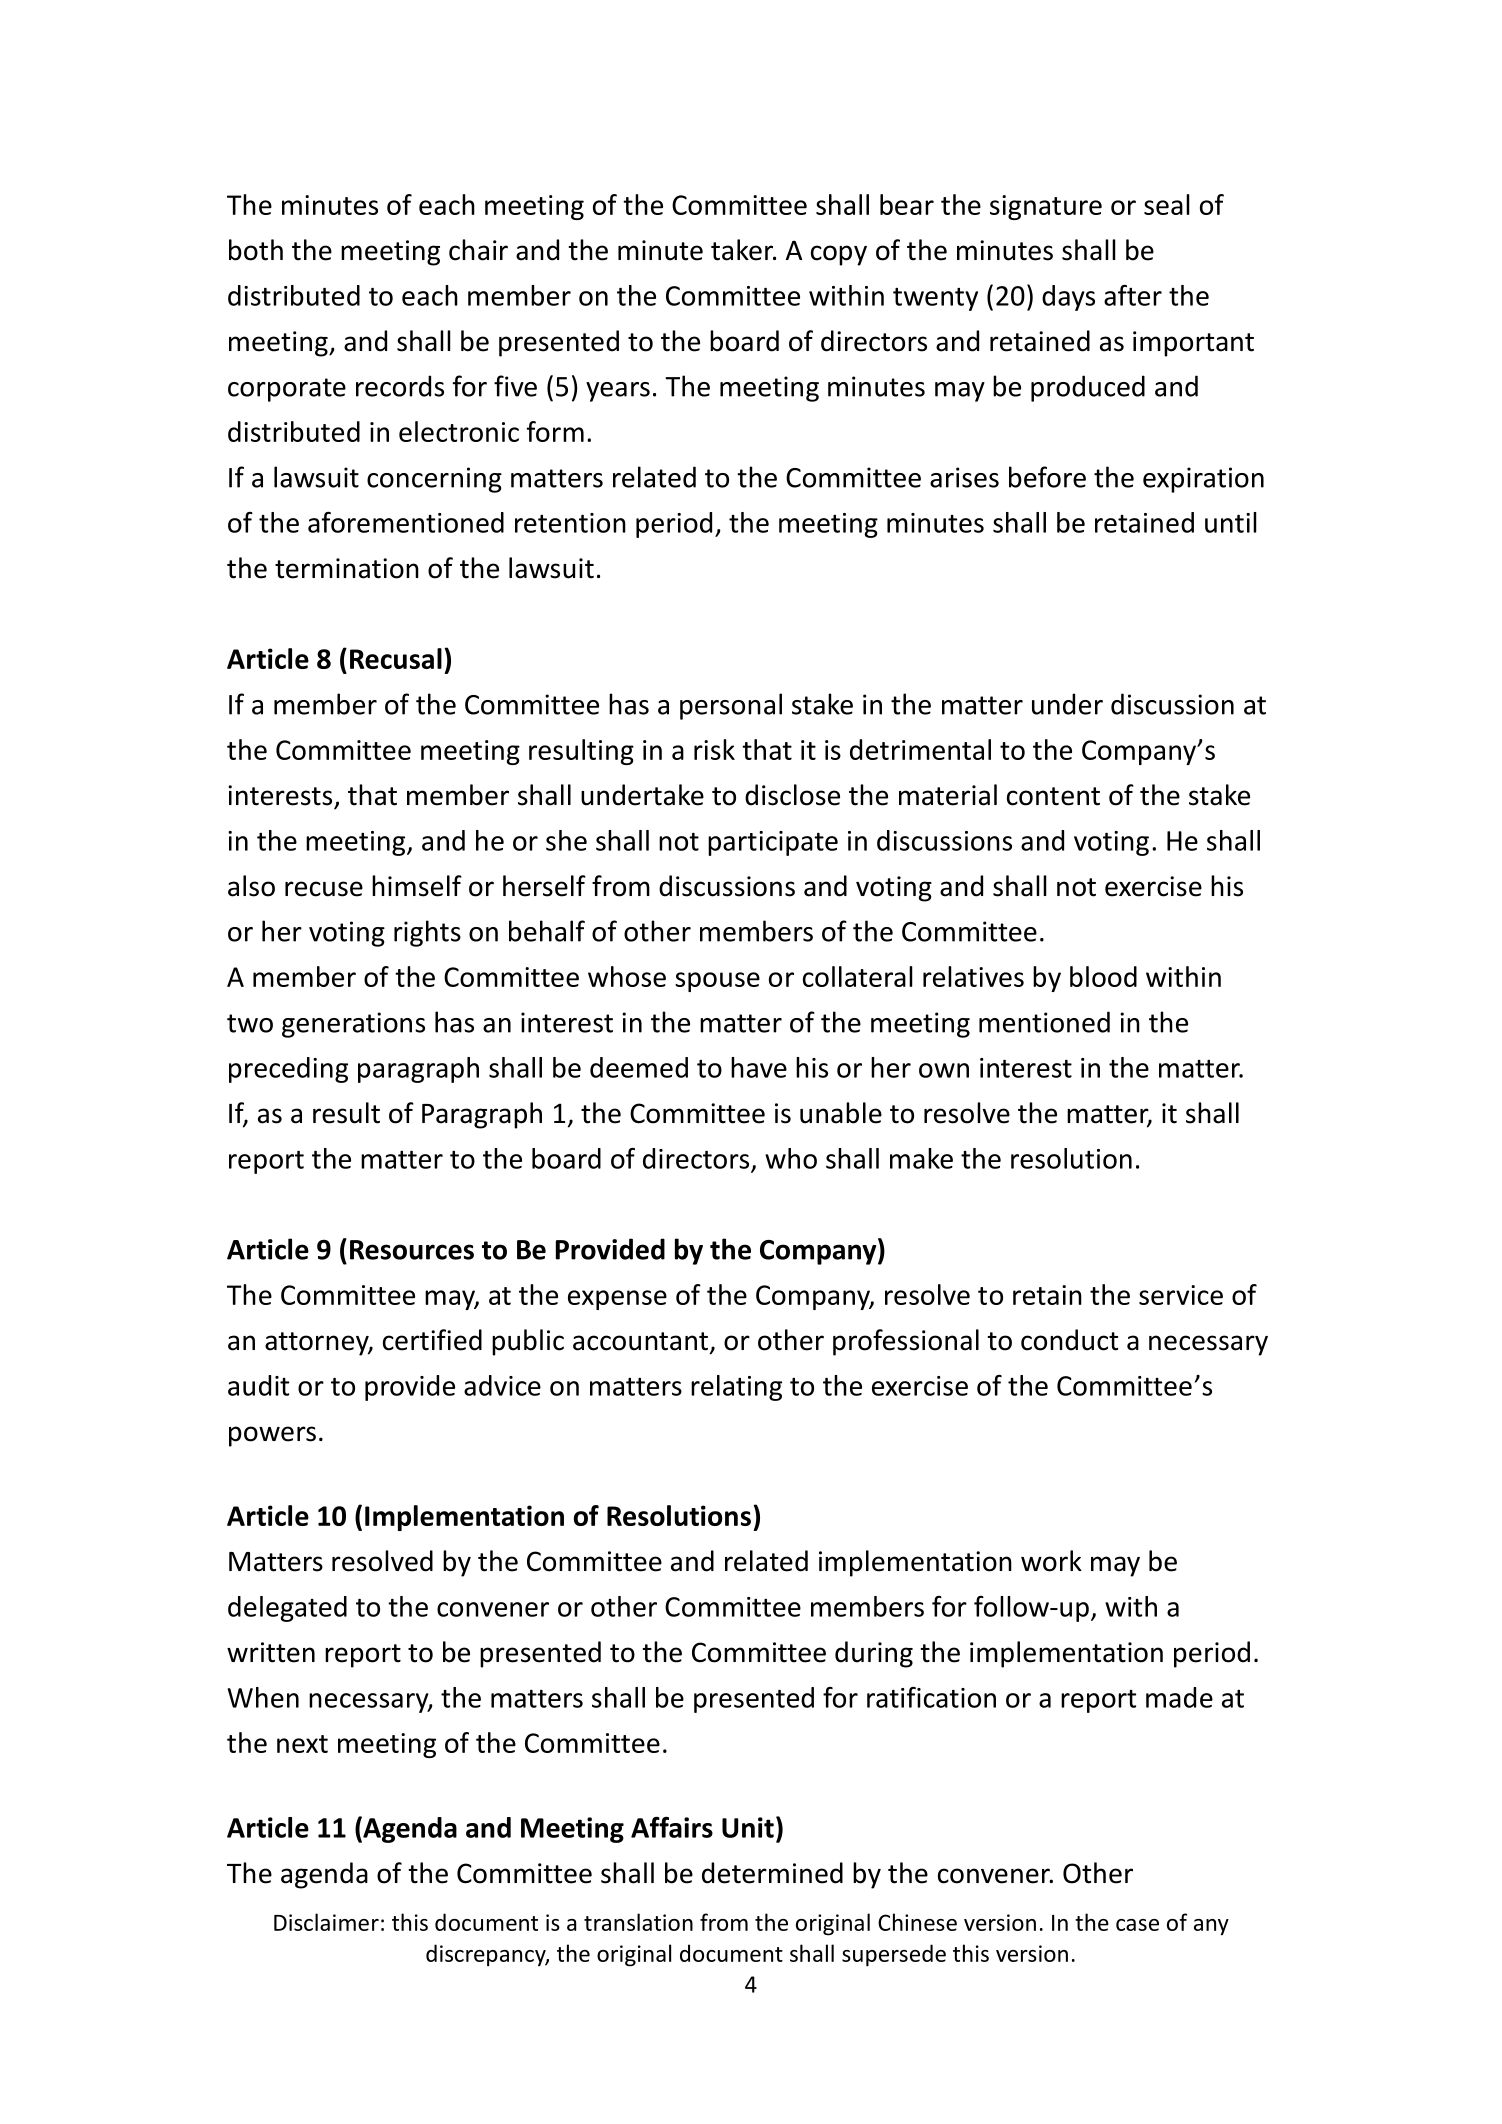 The width and height of the image is (1502, 2124). What do you see at coordinates (736, 1388) in the image?
I see `relating` at bounding box center [736, 1388].
